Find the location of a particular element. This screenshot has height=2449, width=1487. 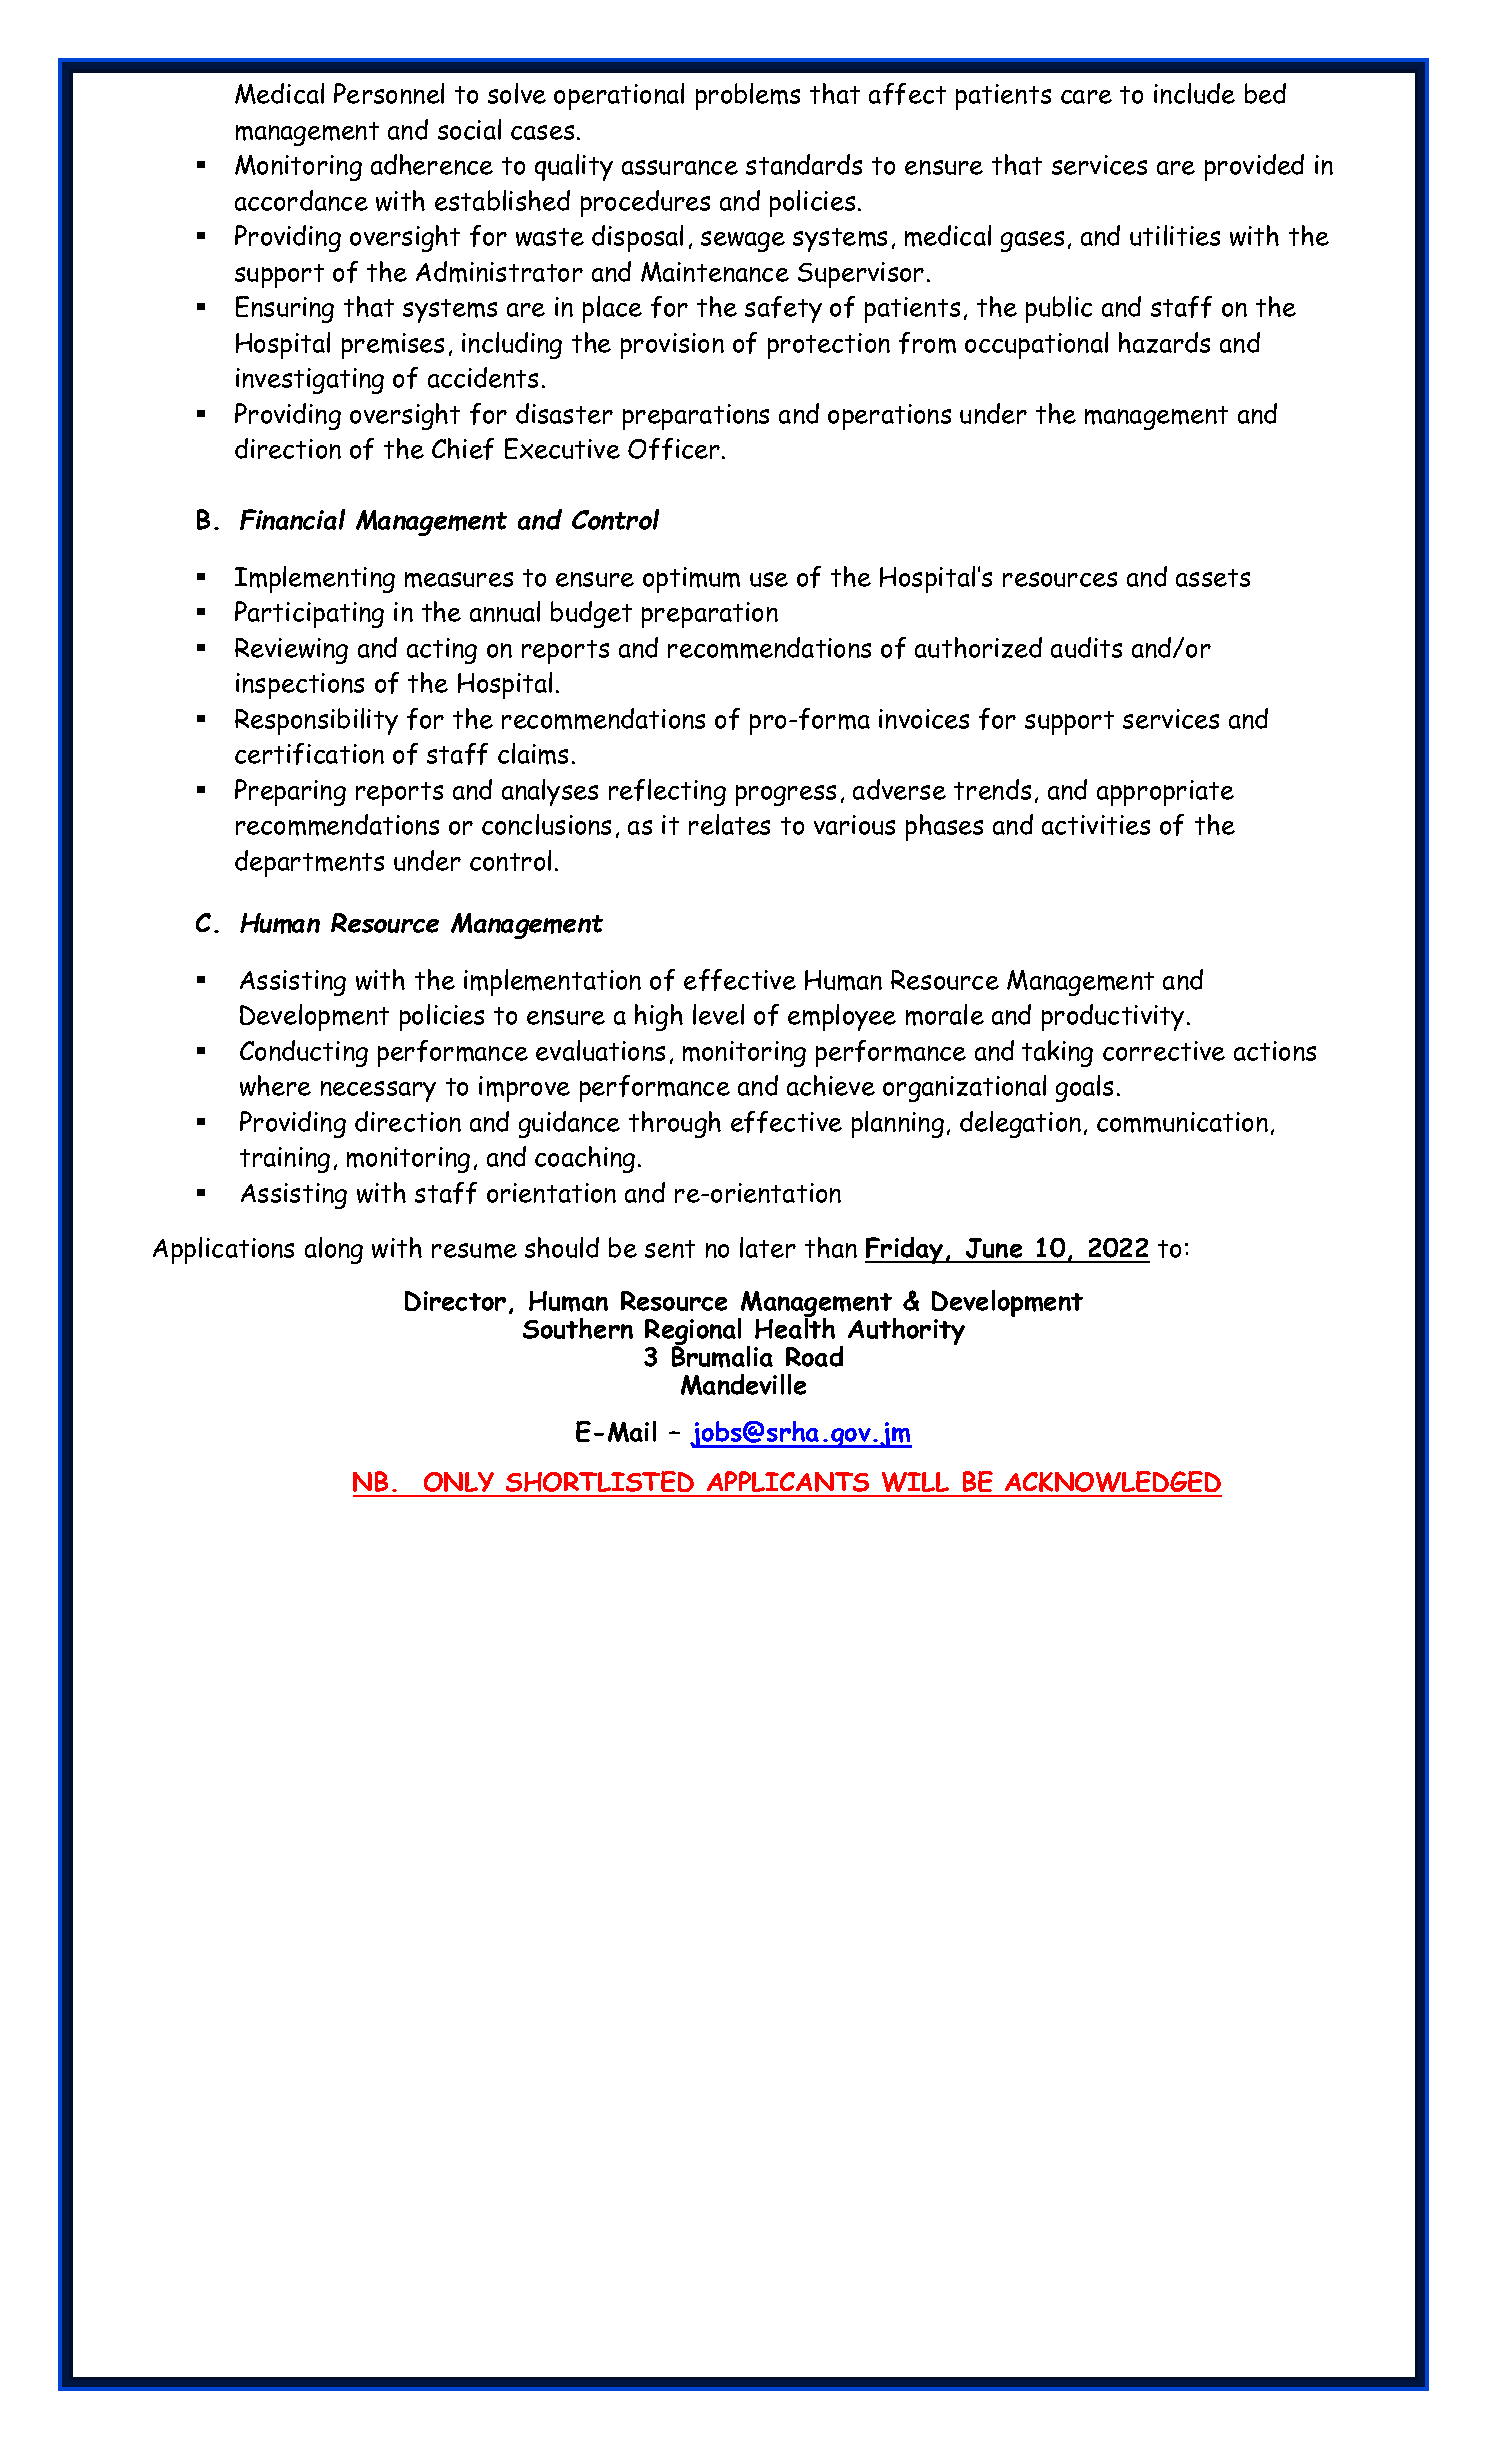

Personnel is located at coordinates (389, 93).
